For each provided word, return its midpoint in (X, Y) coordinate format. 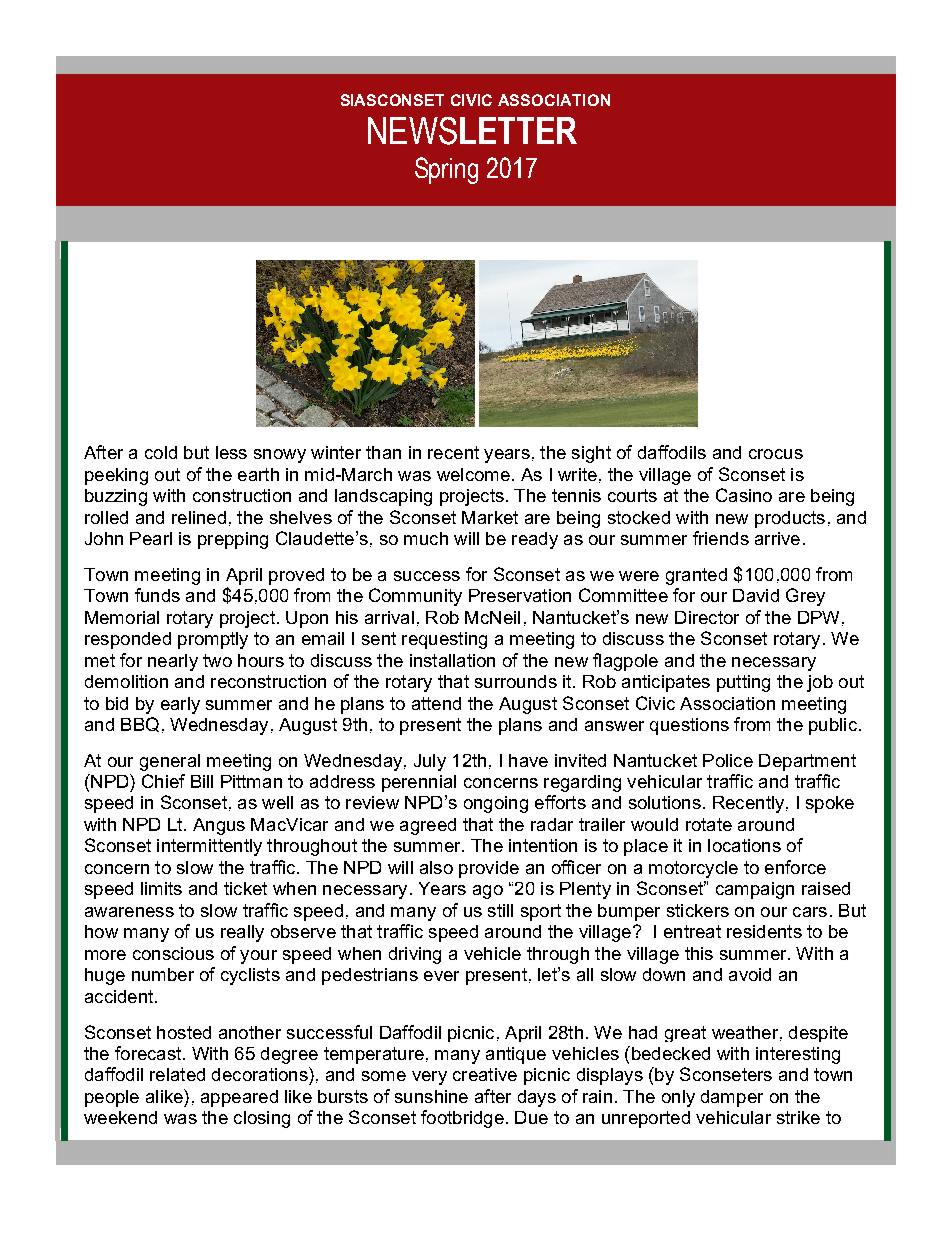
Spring (446, 170)
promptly (213, 640)
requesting (444, 640)
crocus (776, 454)
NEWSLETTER (472, 131)
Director (707, 617)
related (177, 1074)
